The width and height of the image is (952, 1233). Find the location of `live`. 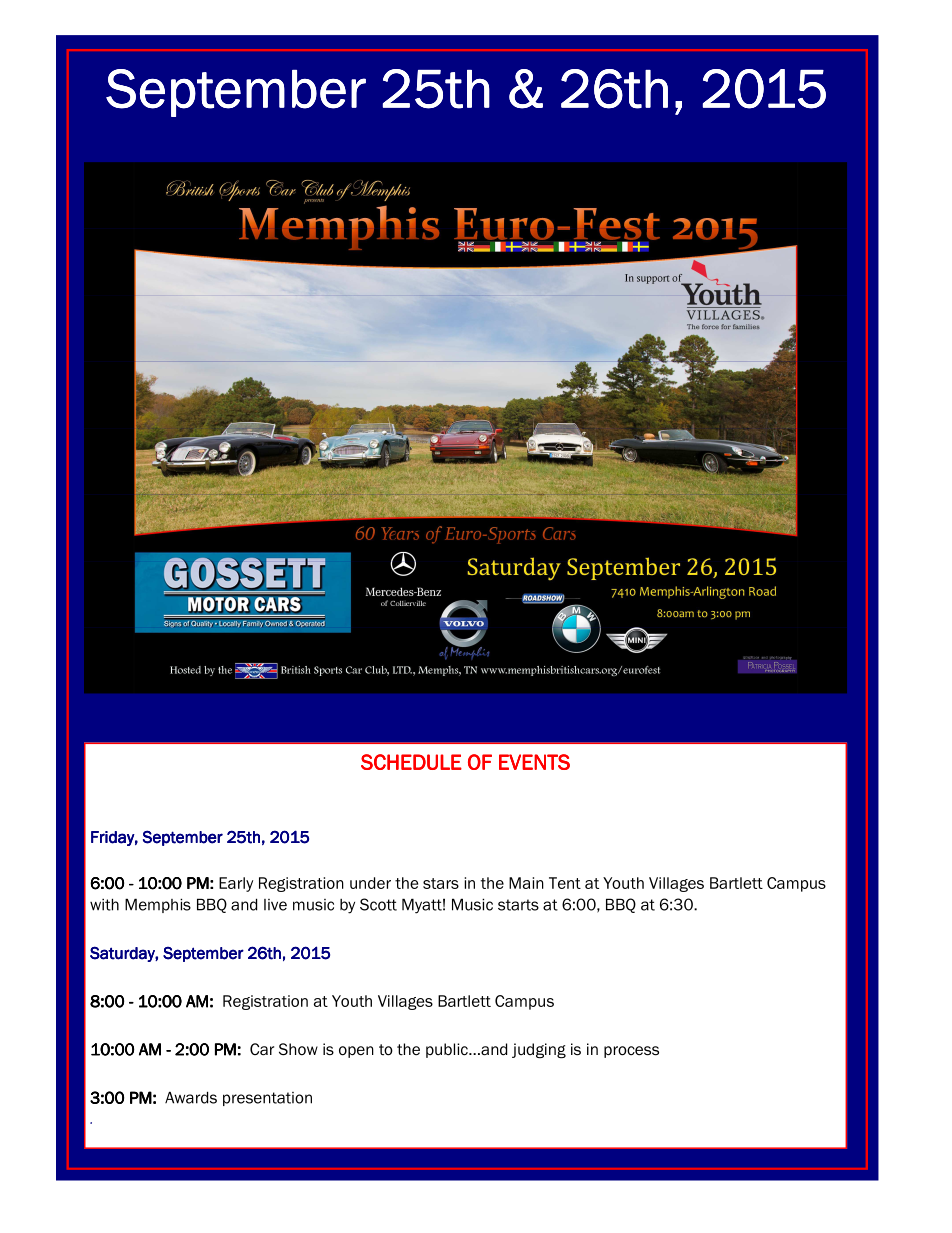

live is located at coordinates (275, 905).
